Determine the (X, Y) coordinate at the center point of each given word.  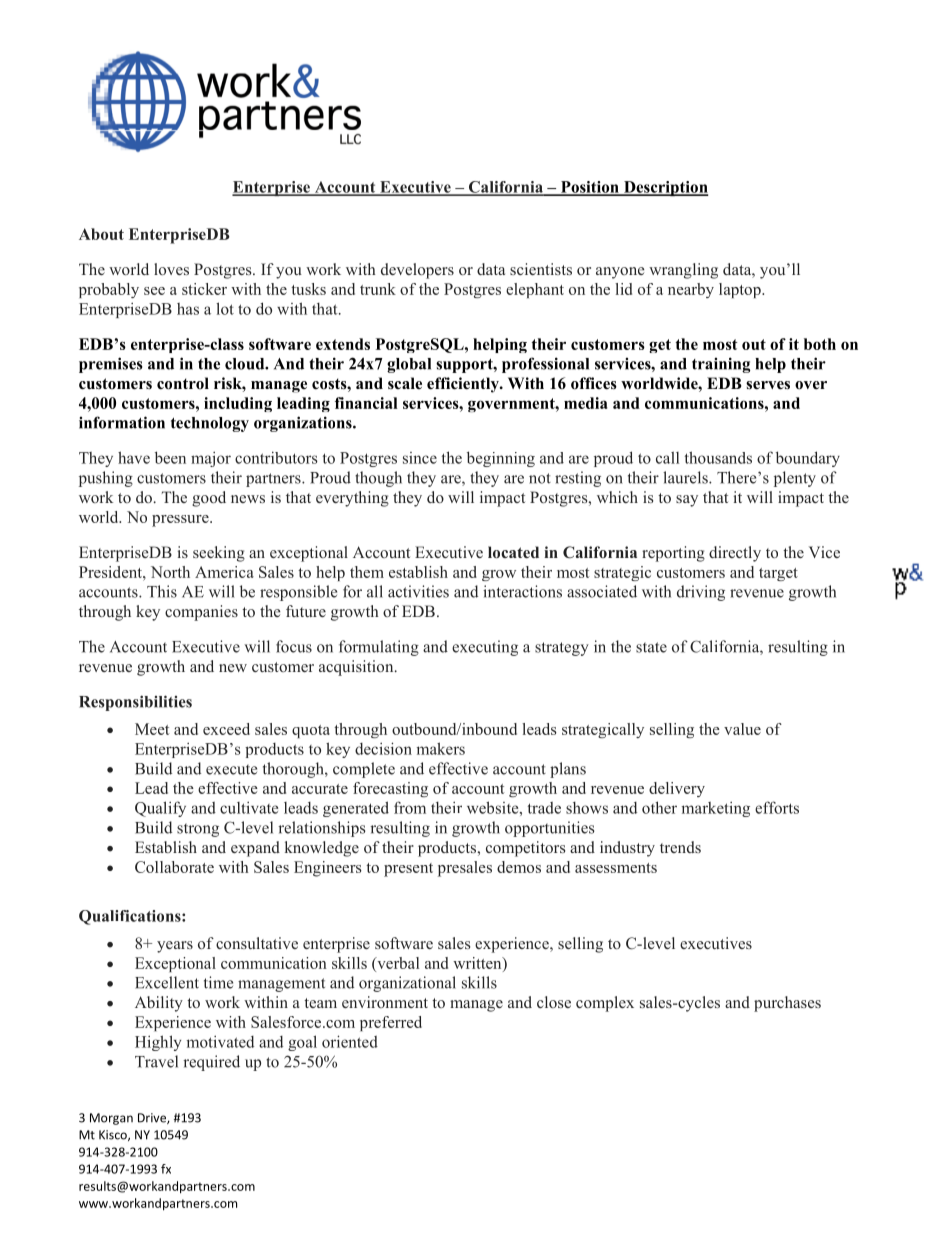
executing (485, 648)
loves (171, 269)
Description (665, 188)
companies (201, 613)
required (211, 1063)
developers (417, 271)
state (651, 647)
